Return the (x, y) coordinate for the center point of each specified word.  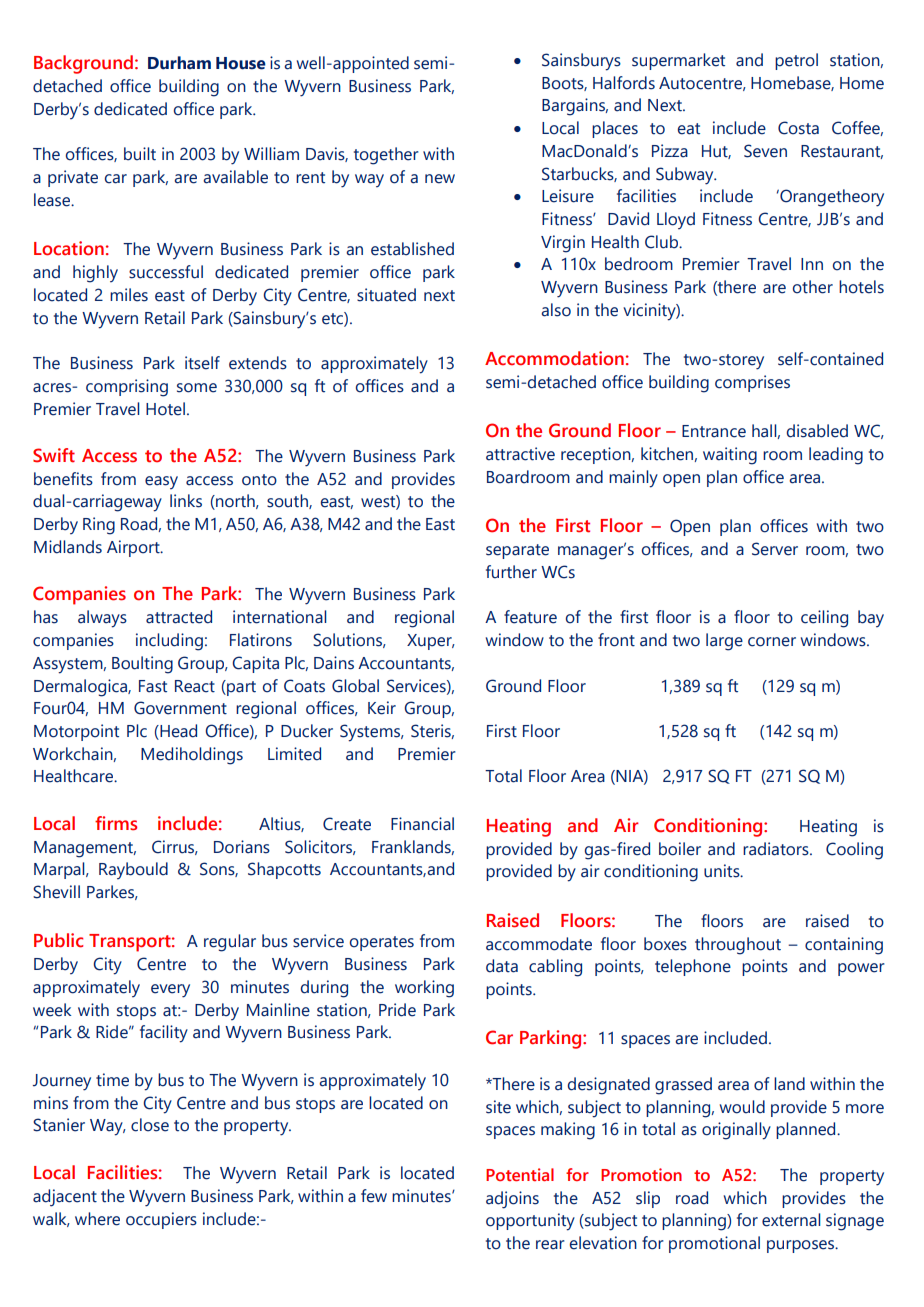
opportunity (530, 1222)
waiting (730, 456)
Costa (798, 128)
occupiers (161, 1220)
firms (116, 823)
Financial (422, 824)
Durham (179, 63)
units (723, 871)
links (186, 501)
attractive (520, 454)
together (386, 156)
